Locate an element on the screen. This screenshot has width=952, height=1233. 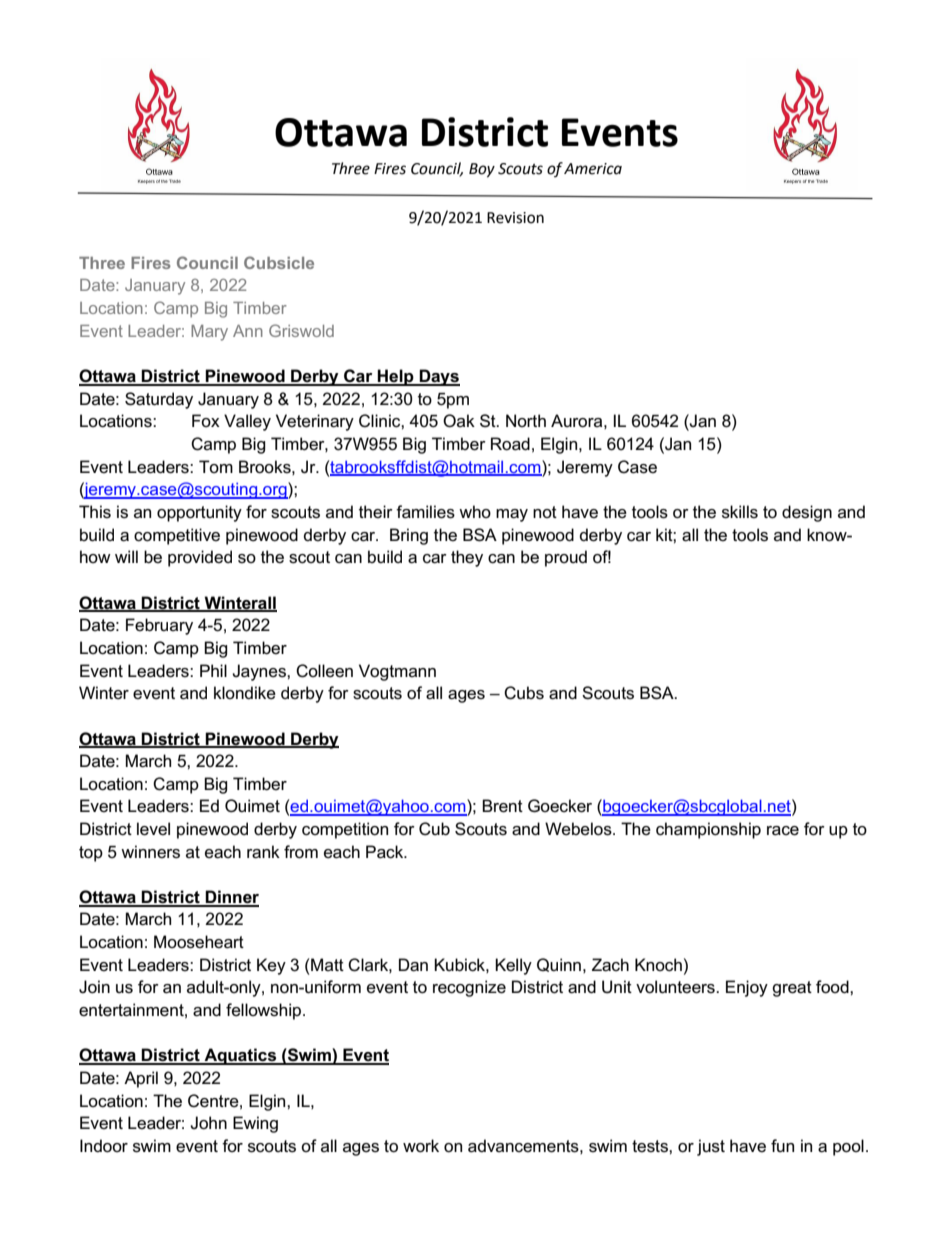
America is located at coordinates (593, 169).
